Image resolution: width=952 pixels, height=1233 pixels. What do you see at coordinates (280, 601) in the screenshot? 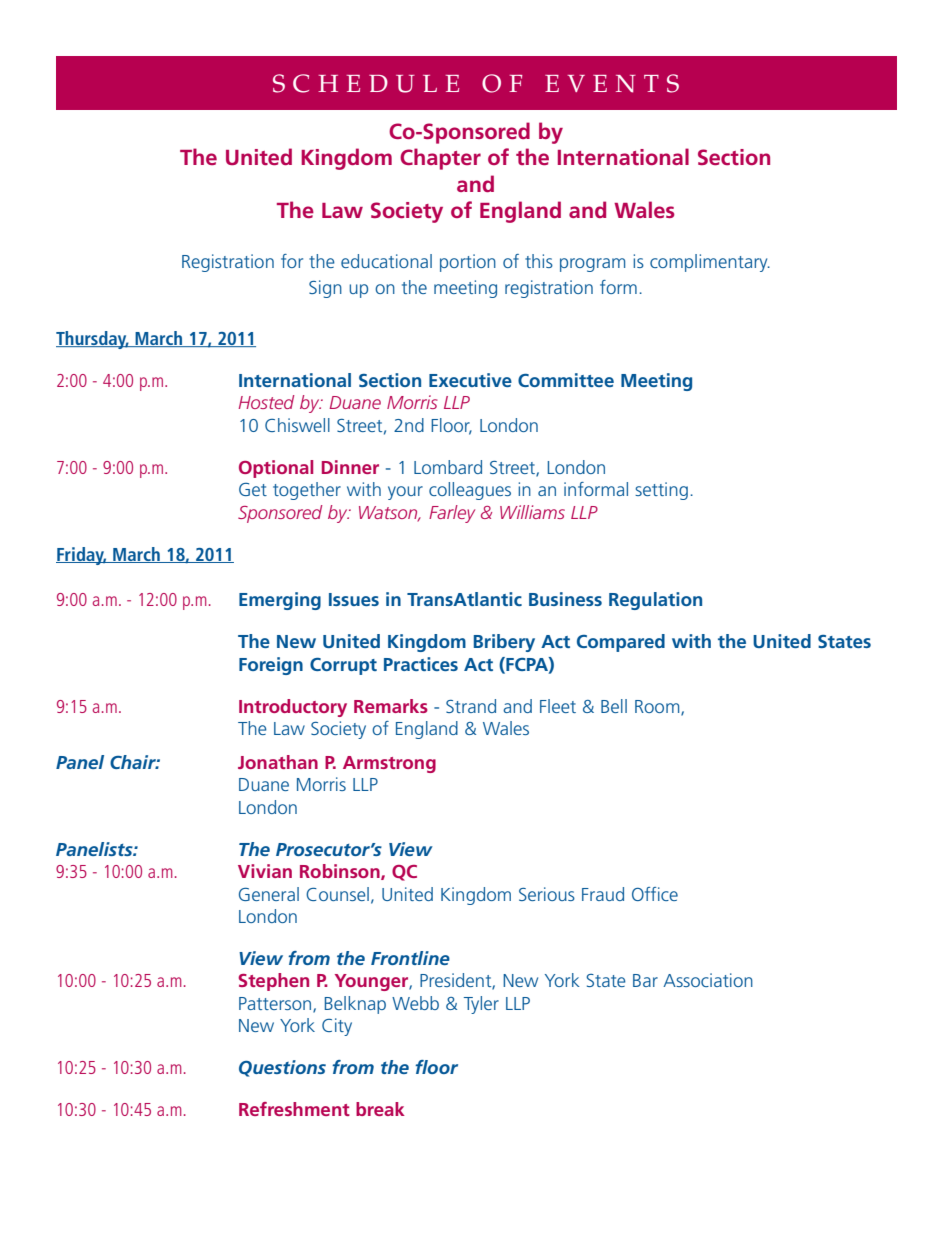
I see `Emerging` at bounding box center [280, 601].
